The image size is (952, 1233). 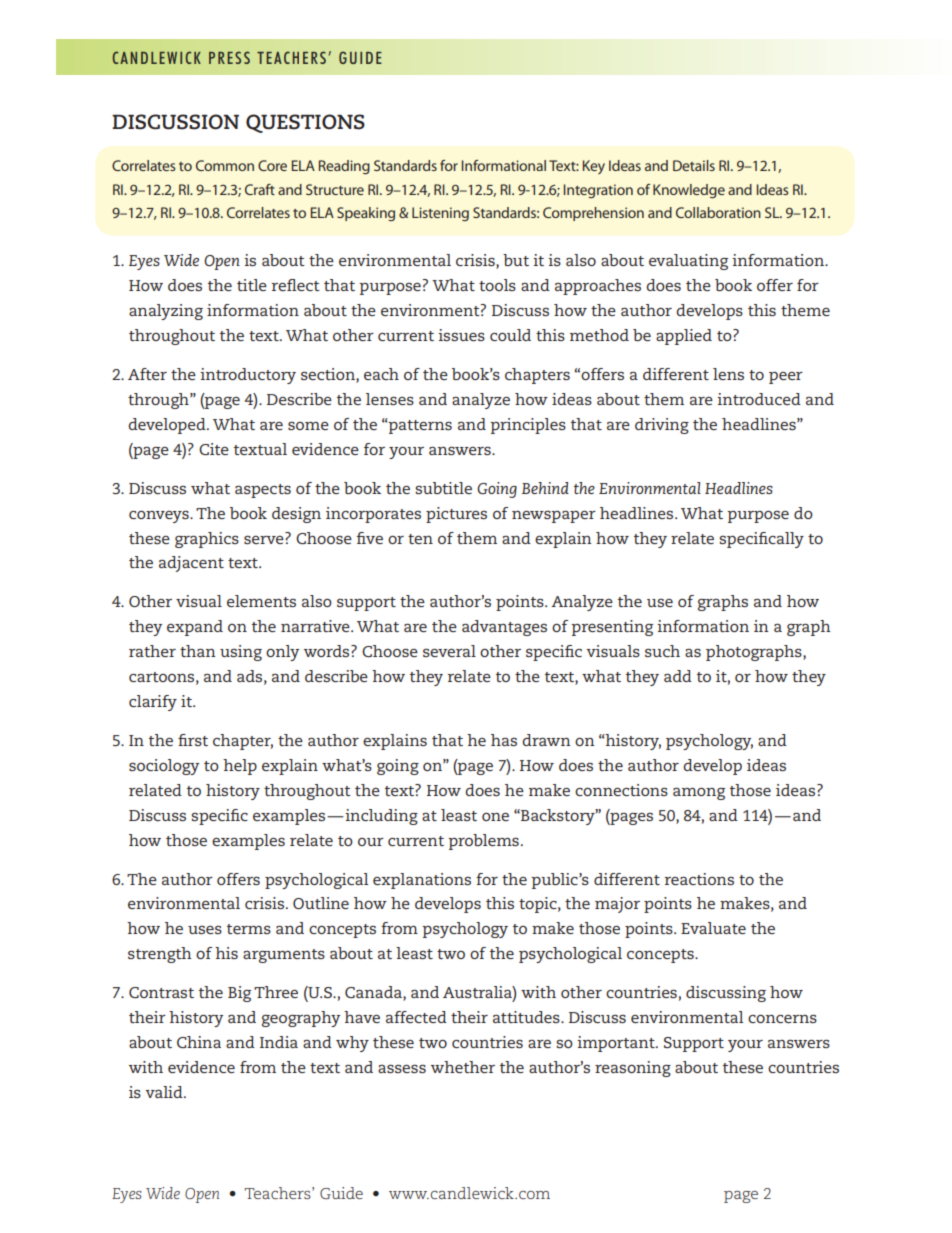 I want to click on Listening, so click(x=440, y=214).
